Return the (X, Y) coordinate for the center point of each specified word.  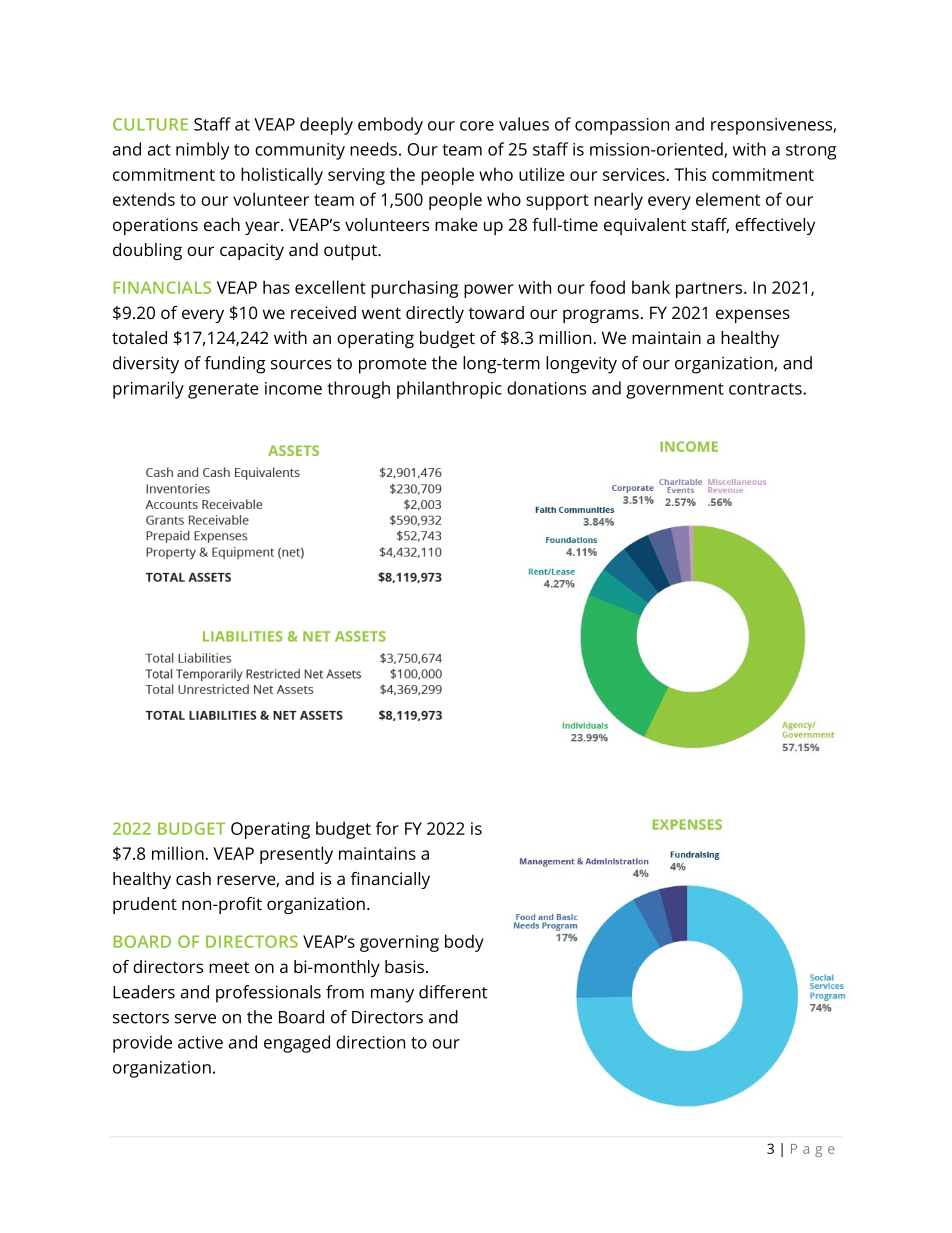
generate (223, 391)
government (675, 391)
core (477, 126)
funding (235, 365)
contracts (765, 389)
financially (390, 880)
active (200, 1042)
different (453, 992)
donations (546, 388)
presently (296, 855)
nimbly (202, 151)
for (387, 828)
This (690, 174)
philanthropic (449, 390)
